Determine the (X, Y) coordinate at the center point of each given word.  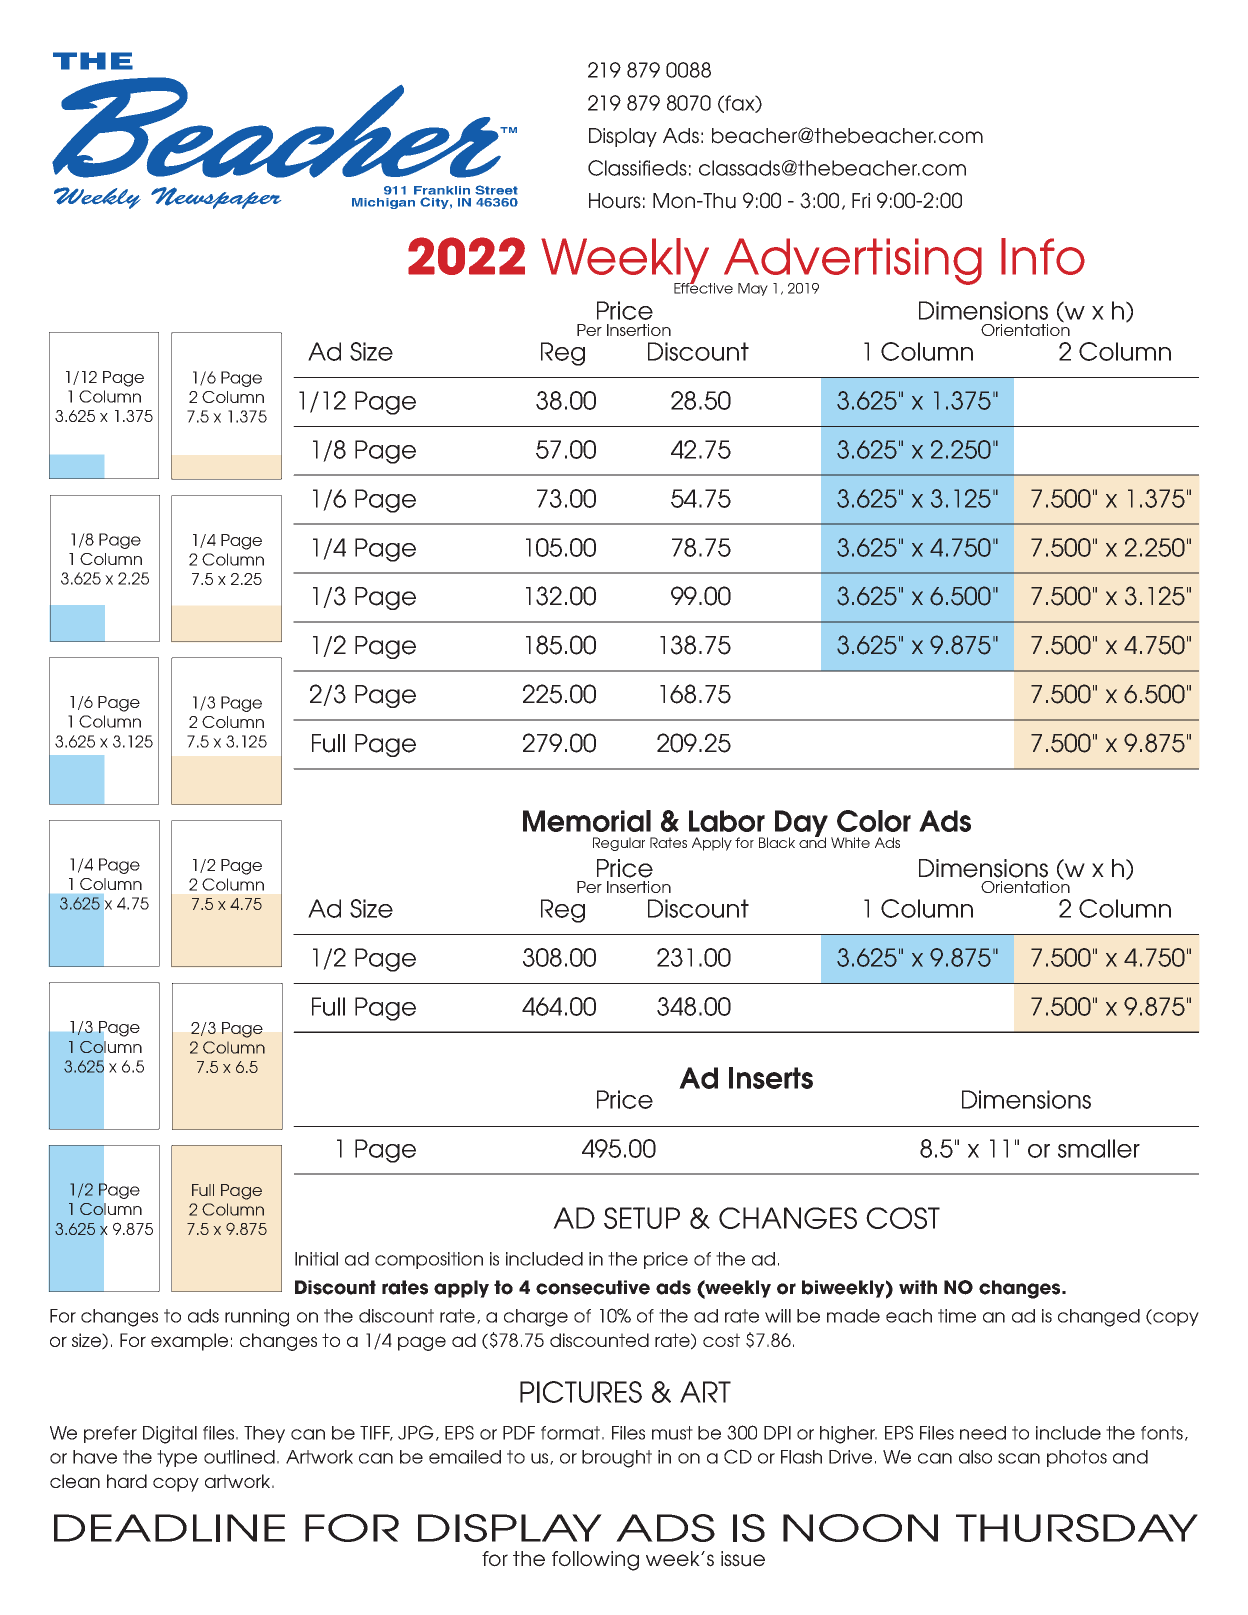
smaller (1099, 1148)
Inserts (771, 1078)
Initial (316, 1259)
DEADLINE (169, 1528)
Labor (727, 821)
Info (1043, 256)
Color (874, 821)
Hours (615, 201)
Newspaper (216, 198)
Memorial (587, 821)
